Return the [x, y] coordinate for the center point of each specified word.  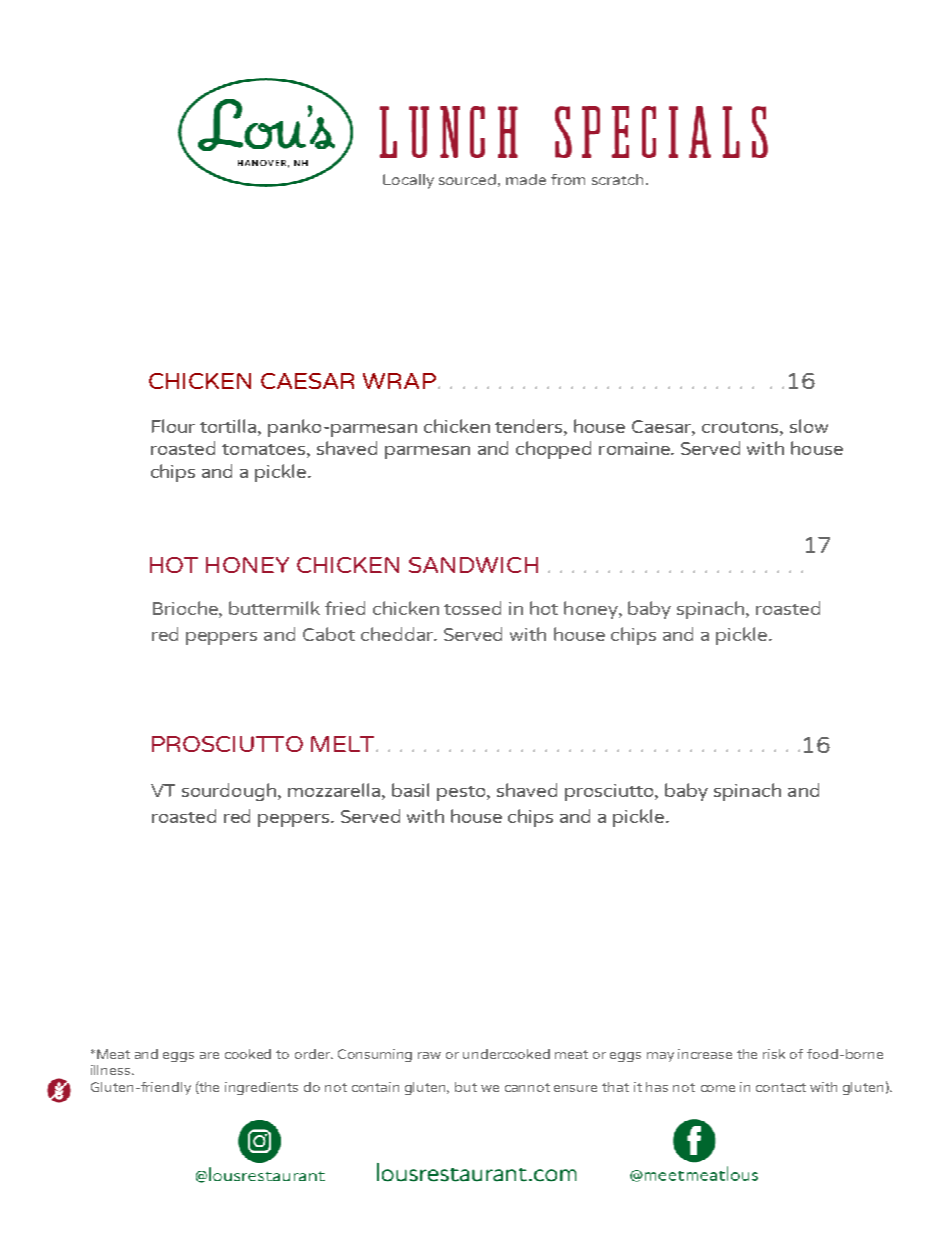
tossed [472, 608]
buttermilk [274, 608]
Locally [408, 181]
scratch [619, 179]
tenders [530, 426]
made [526, 179]
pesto [462, 793]
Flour [173, 426]
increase [705, 1054]
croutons [741, 427]
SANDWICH [473, 565]
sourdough [229, 792]
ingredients [261, 1088]
